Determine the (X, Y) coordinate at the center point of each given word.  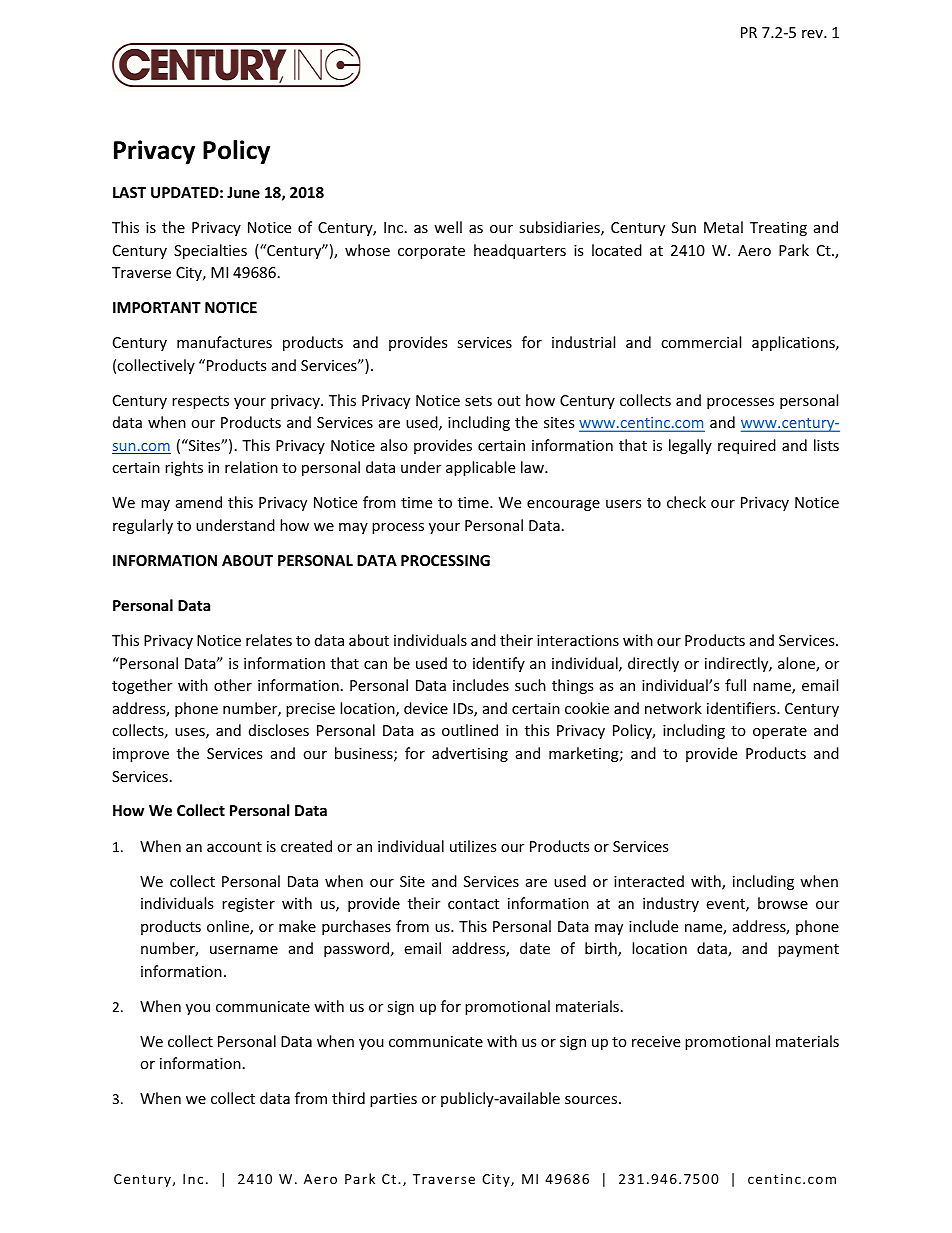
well (448, 227)
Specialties (210, 251)
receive (656, 1041)
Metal (723, 227)
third (348, 1098)
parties (393, 1100)
